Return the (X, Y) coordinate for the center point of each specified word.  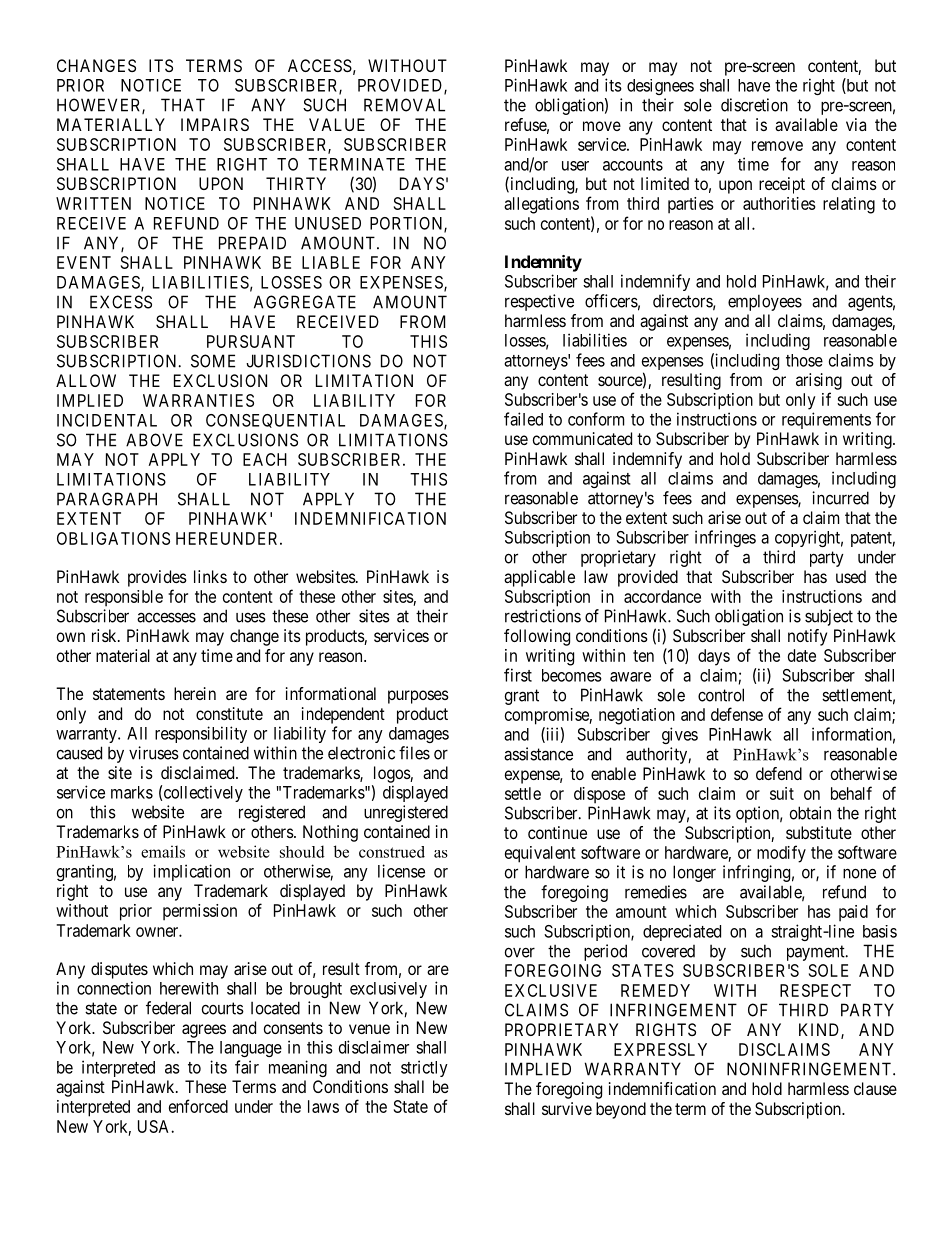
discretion (754, 105)
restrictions (543, 616)
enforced (198, 1106)
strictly (424, 1068)
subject (829, 617)
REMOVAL (404, 105)
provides (157, 578)
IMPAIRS (215, 124)
